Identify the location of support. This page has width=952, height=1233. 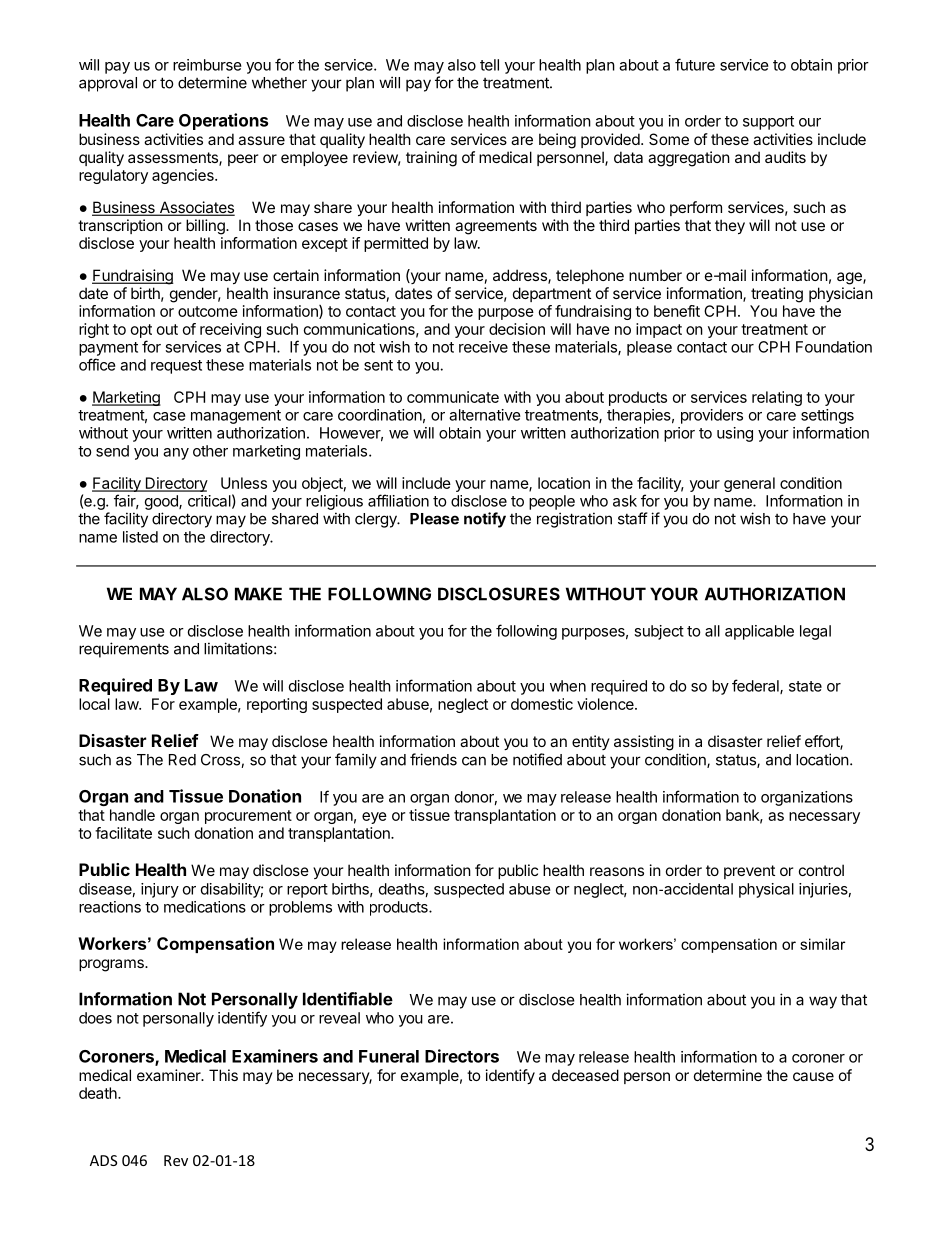
(768, 123).
